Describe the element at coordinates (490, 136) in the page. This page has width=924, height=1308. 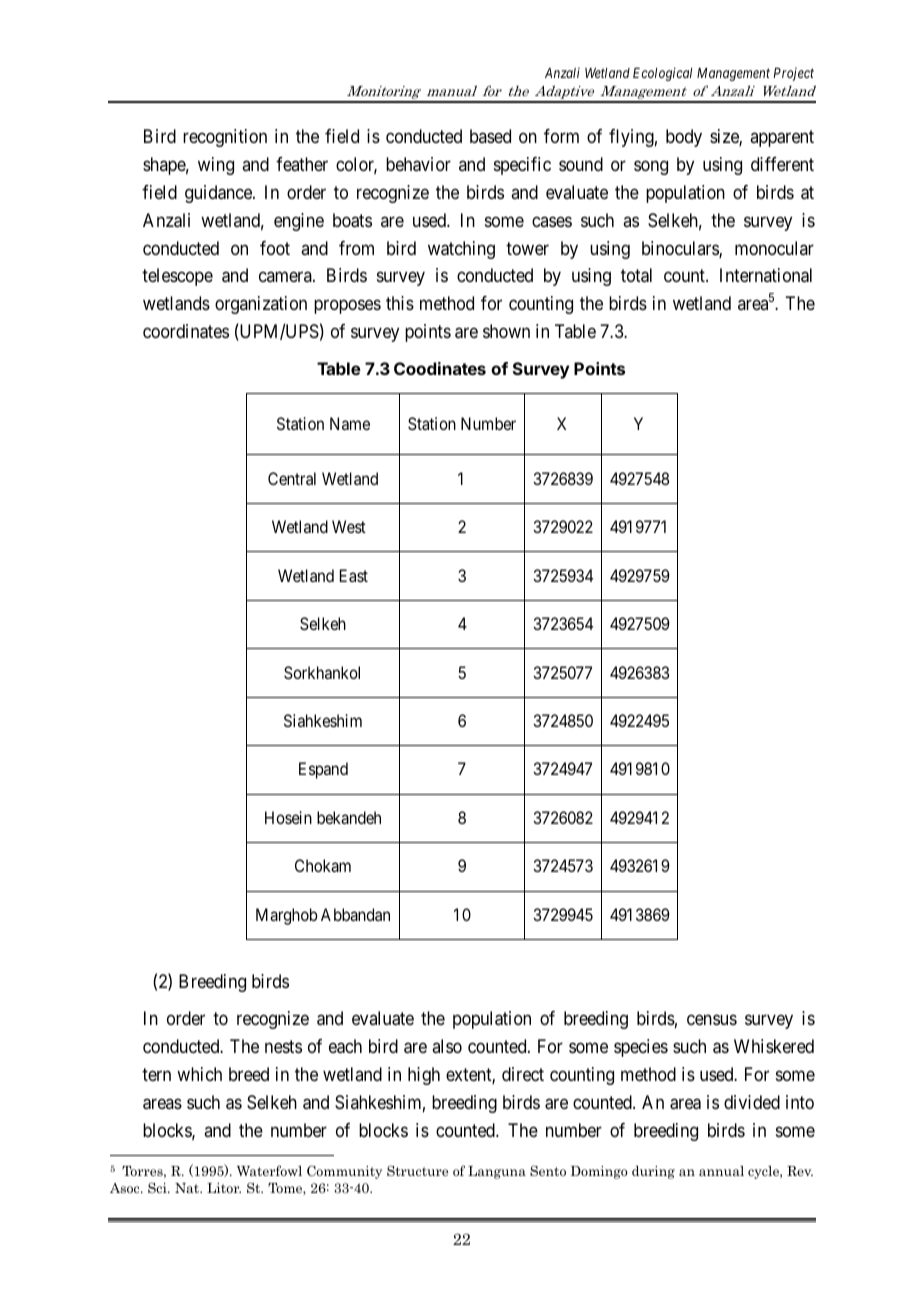
I see `based` at that location.
